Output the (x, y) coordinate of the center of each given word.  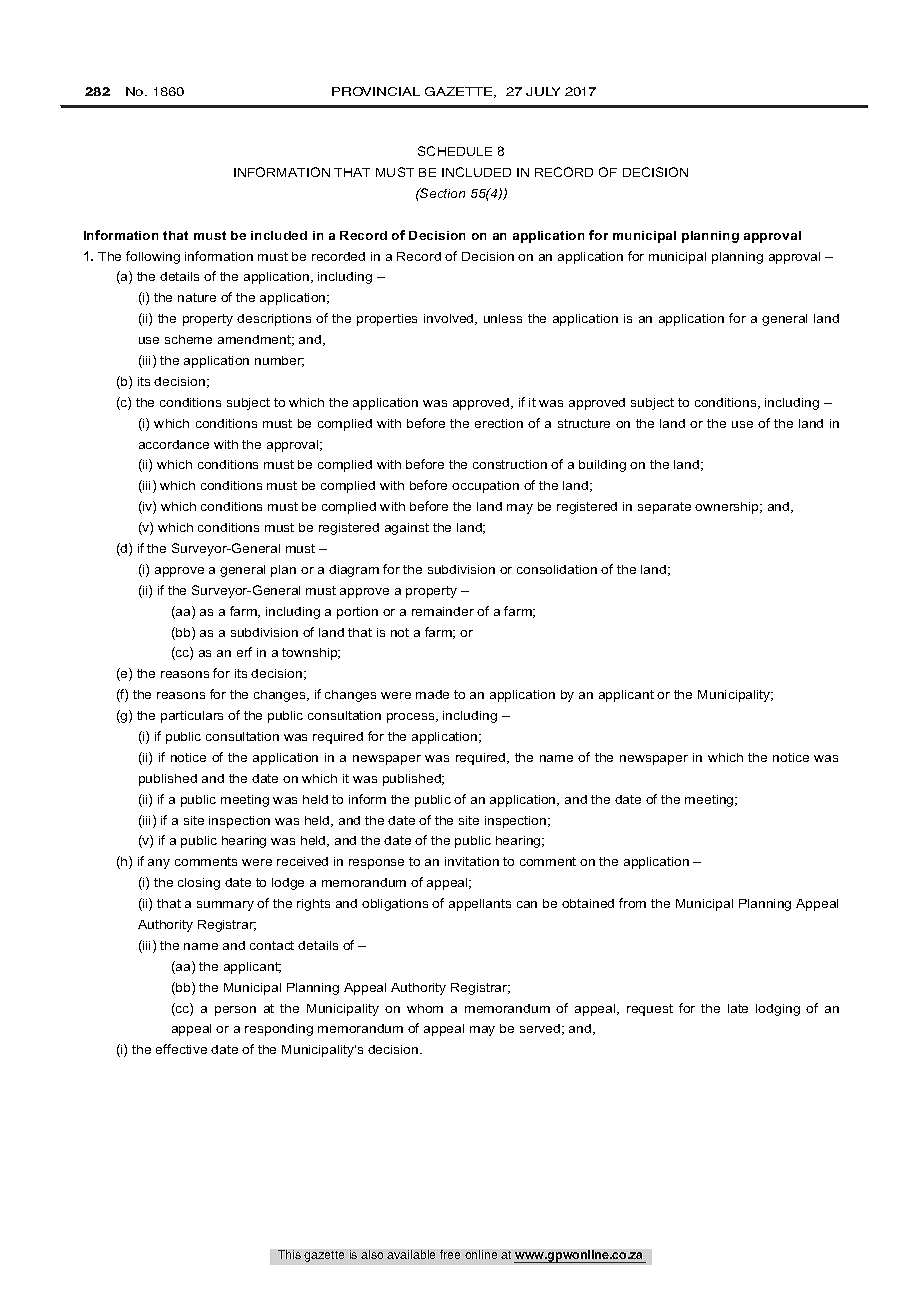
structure (584, 423)
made (432, 694)
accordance (174, 444)
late (738, 1008)
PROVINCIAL (376, 91)
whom (425, 1008)
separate (664, 508)
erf (244, 652)
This (289, 1254)
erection (499, 423)
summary (225, 906)
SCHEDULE (455, 151)
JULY (543, 91)
